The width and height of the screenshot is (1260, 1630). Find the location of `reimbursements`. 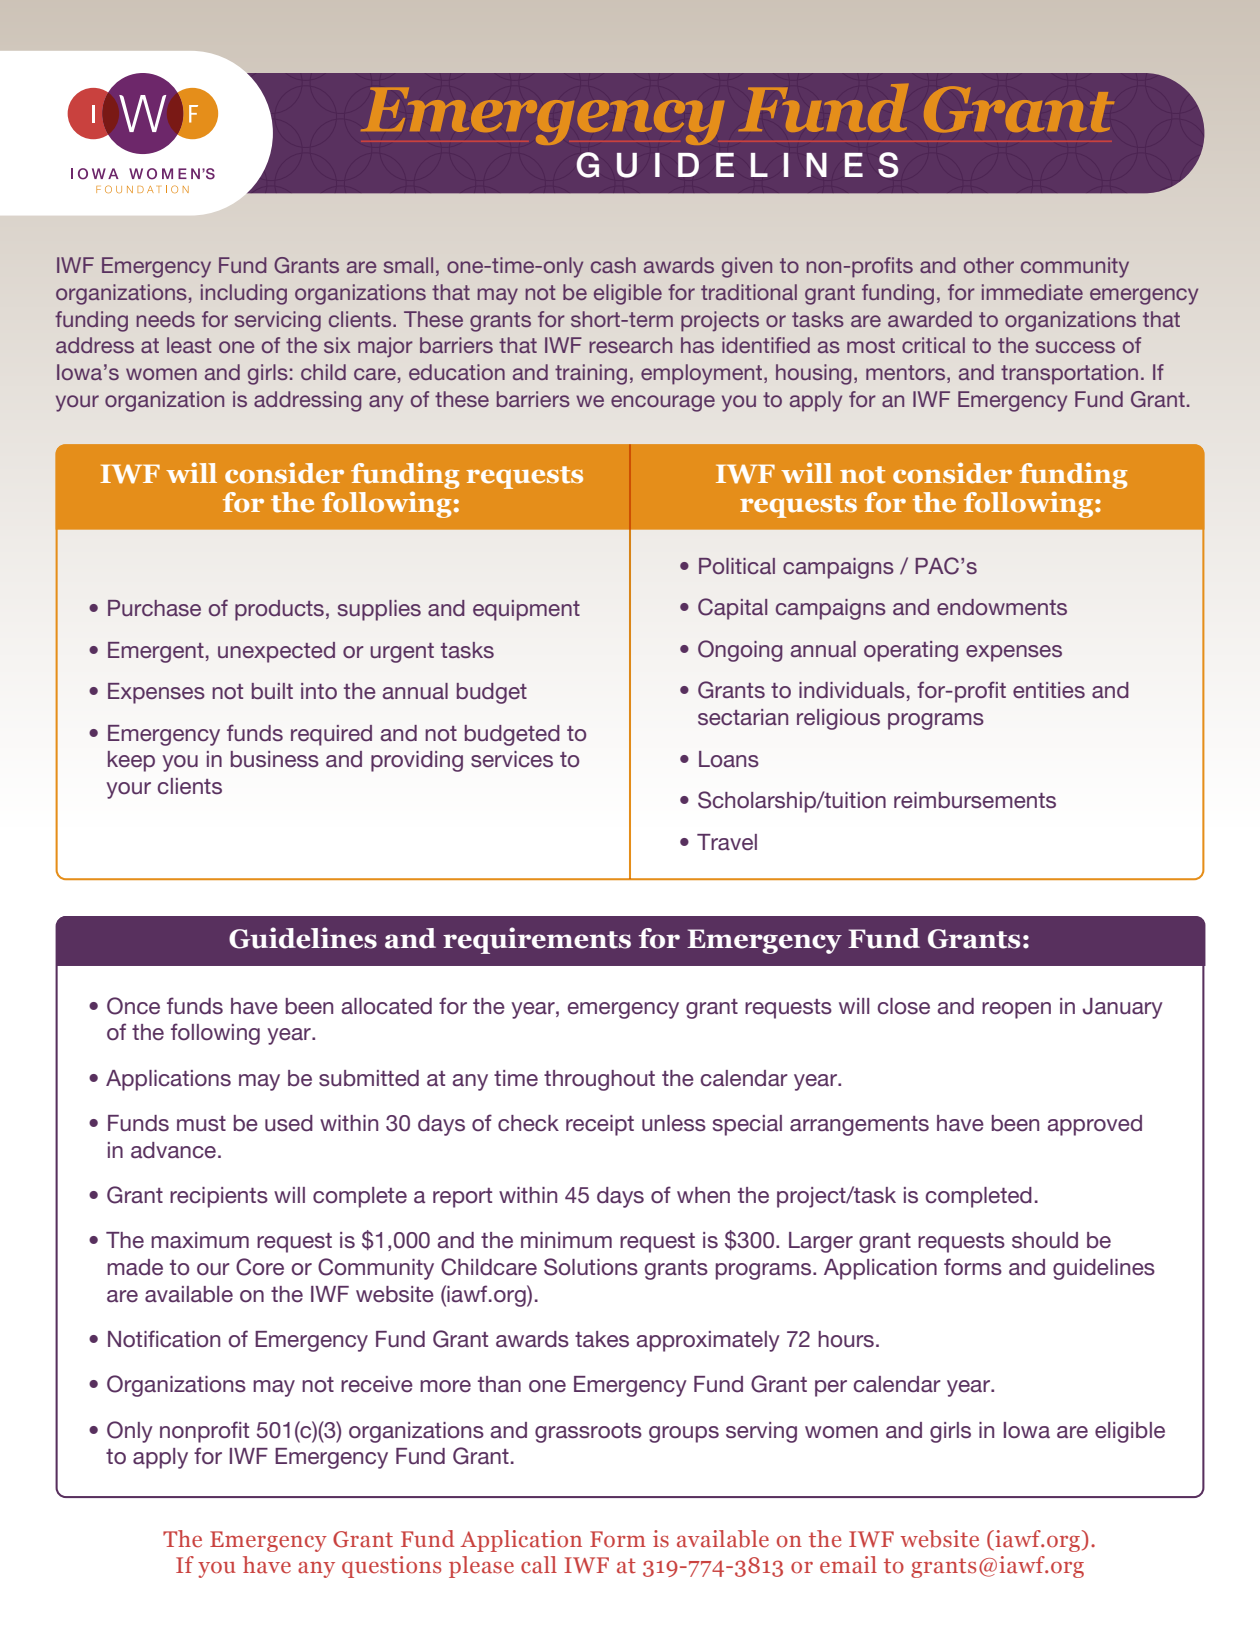

reimbursements is located at coordinates (975, 800).
